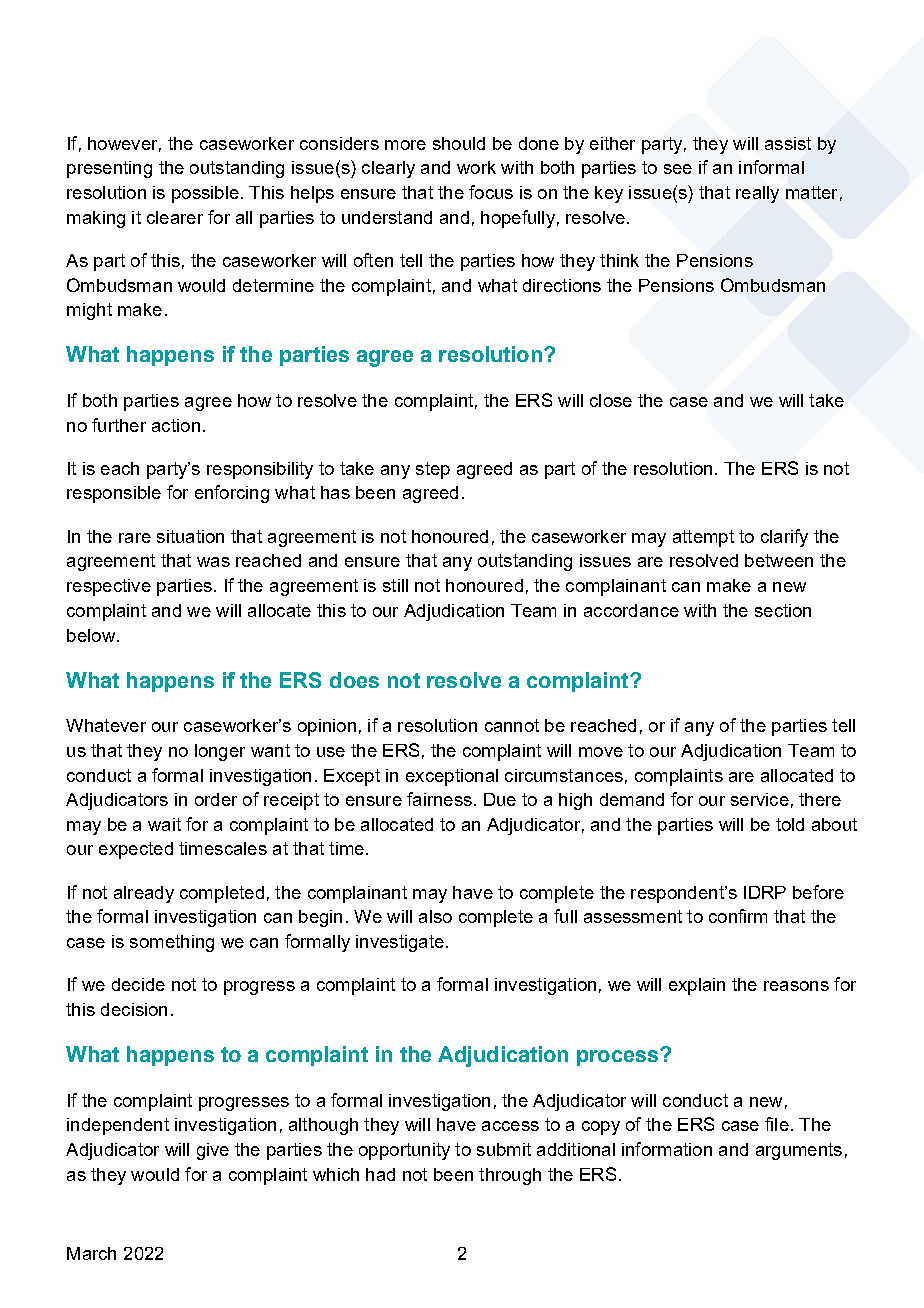 The width and height of the page is (924, 1308). What do you see at coordinates (491, 192) in the page?
I see `focus` at bounding box center [491, 192].
